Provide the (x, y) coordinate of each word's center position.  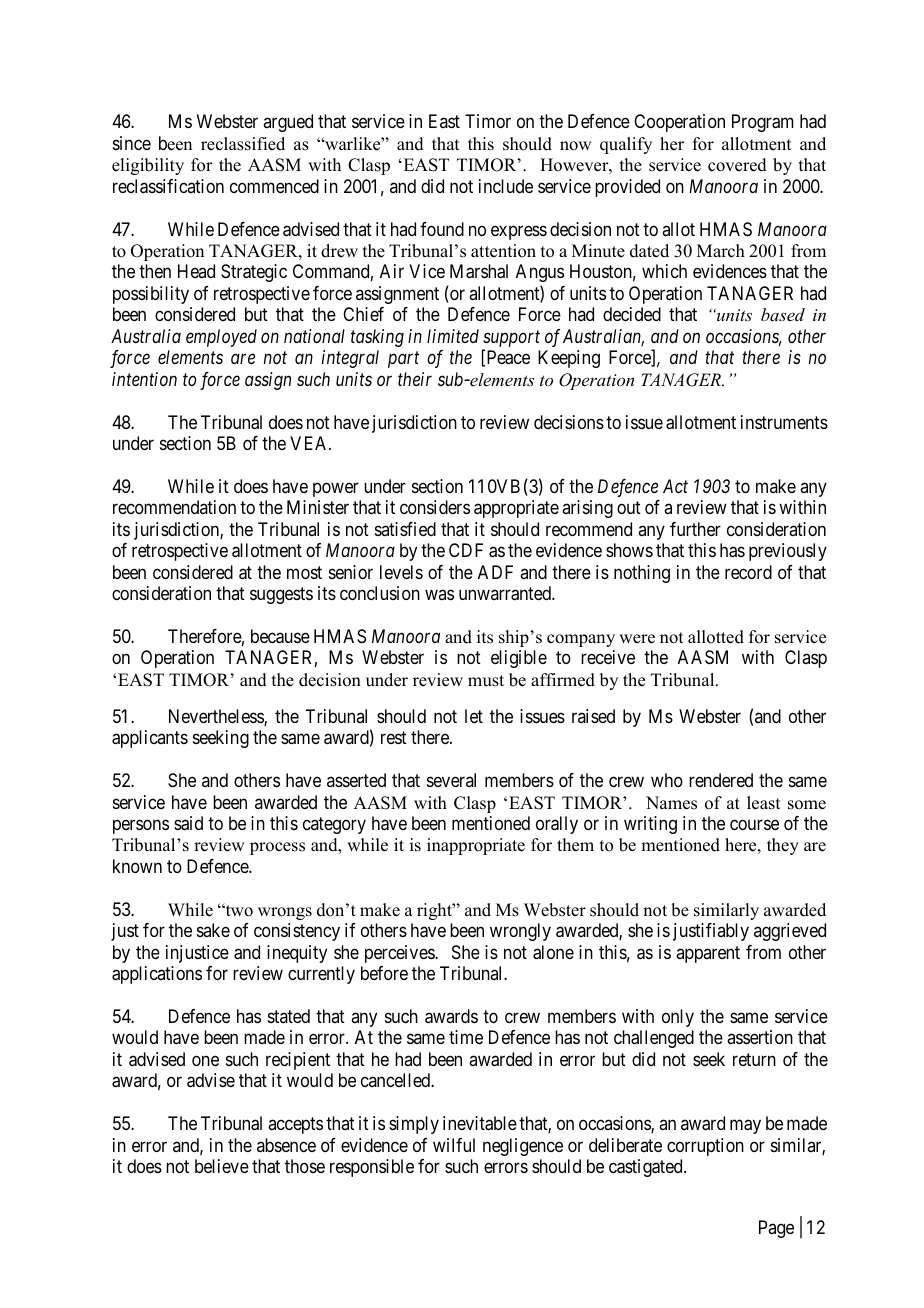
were (637, 639)
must (486, 681)
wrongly (520, 932)
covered (737, 165)
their (415, 379)
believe (222, 1166)
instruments (784, 422)
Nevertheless (217, 717)
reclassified (243, 144)
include (506, 186)
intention (144, 379)
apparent (708, 954)
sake (213, 930)
